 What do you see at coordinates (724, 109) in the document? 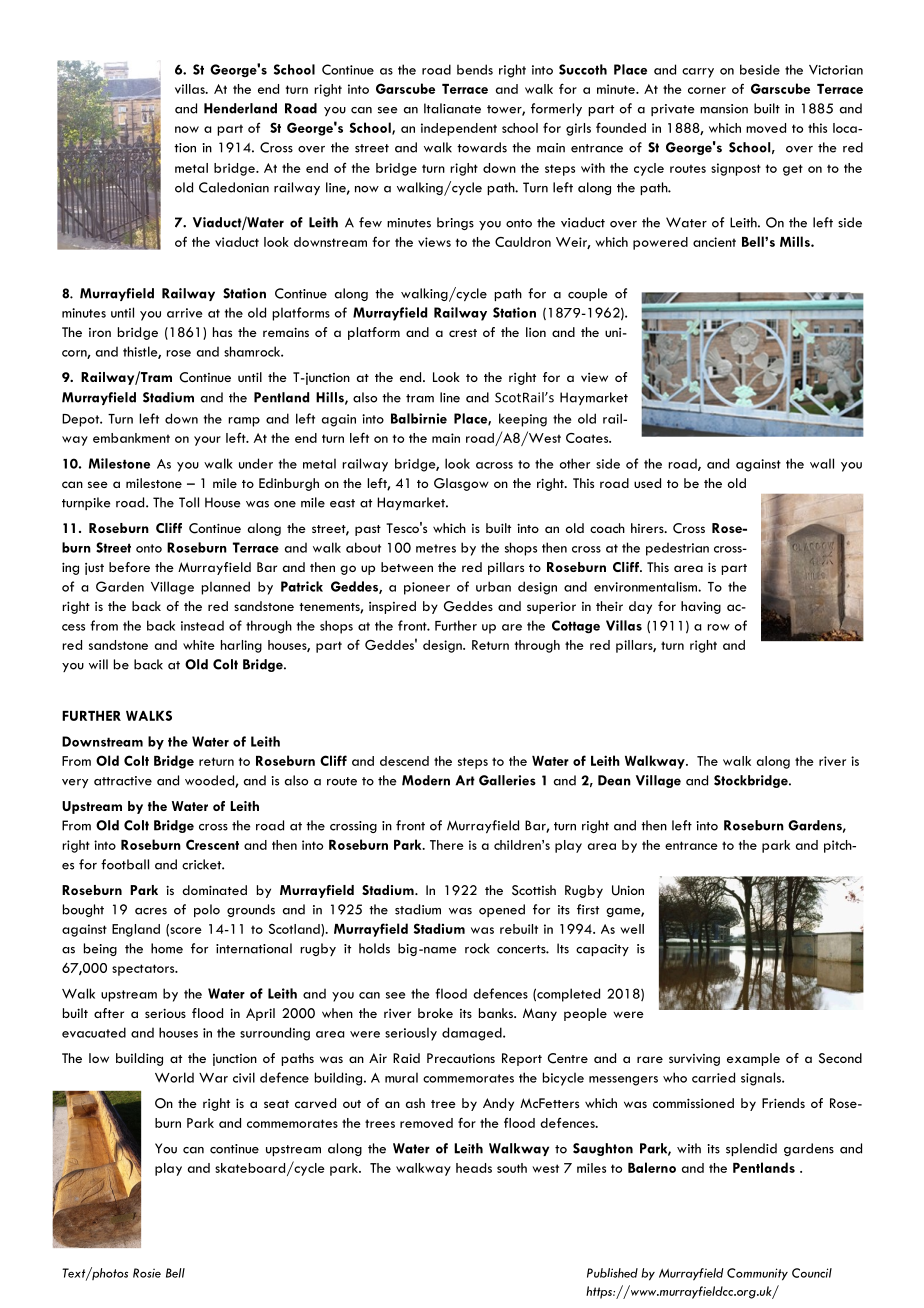
I see `mansion` at bounding box center [724, 109].
